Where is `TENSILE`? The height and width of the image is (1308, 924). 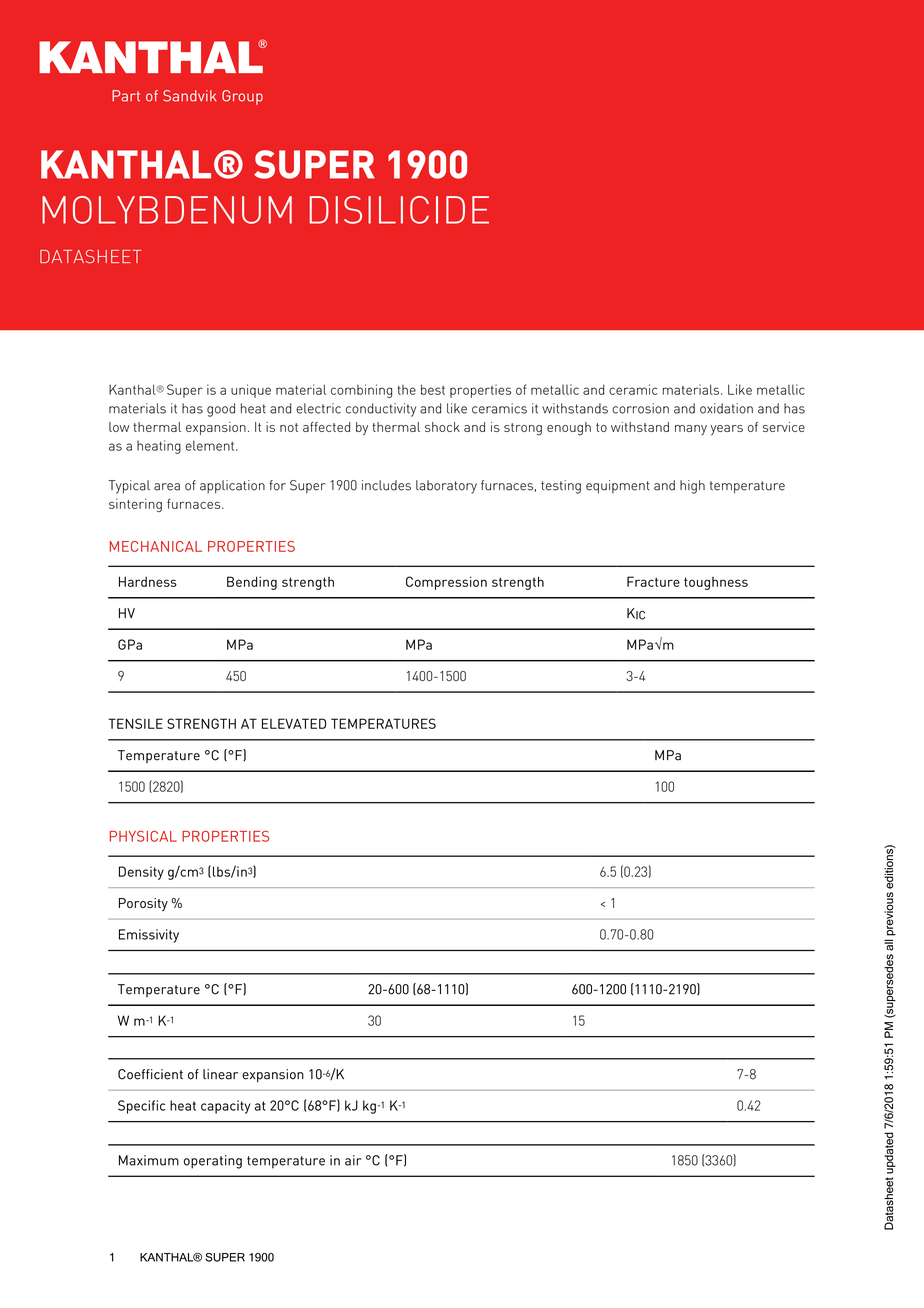 TENSILE is located at coordinates (135, 723).
